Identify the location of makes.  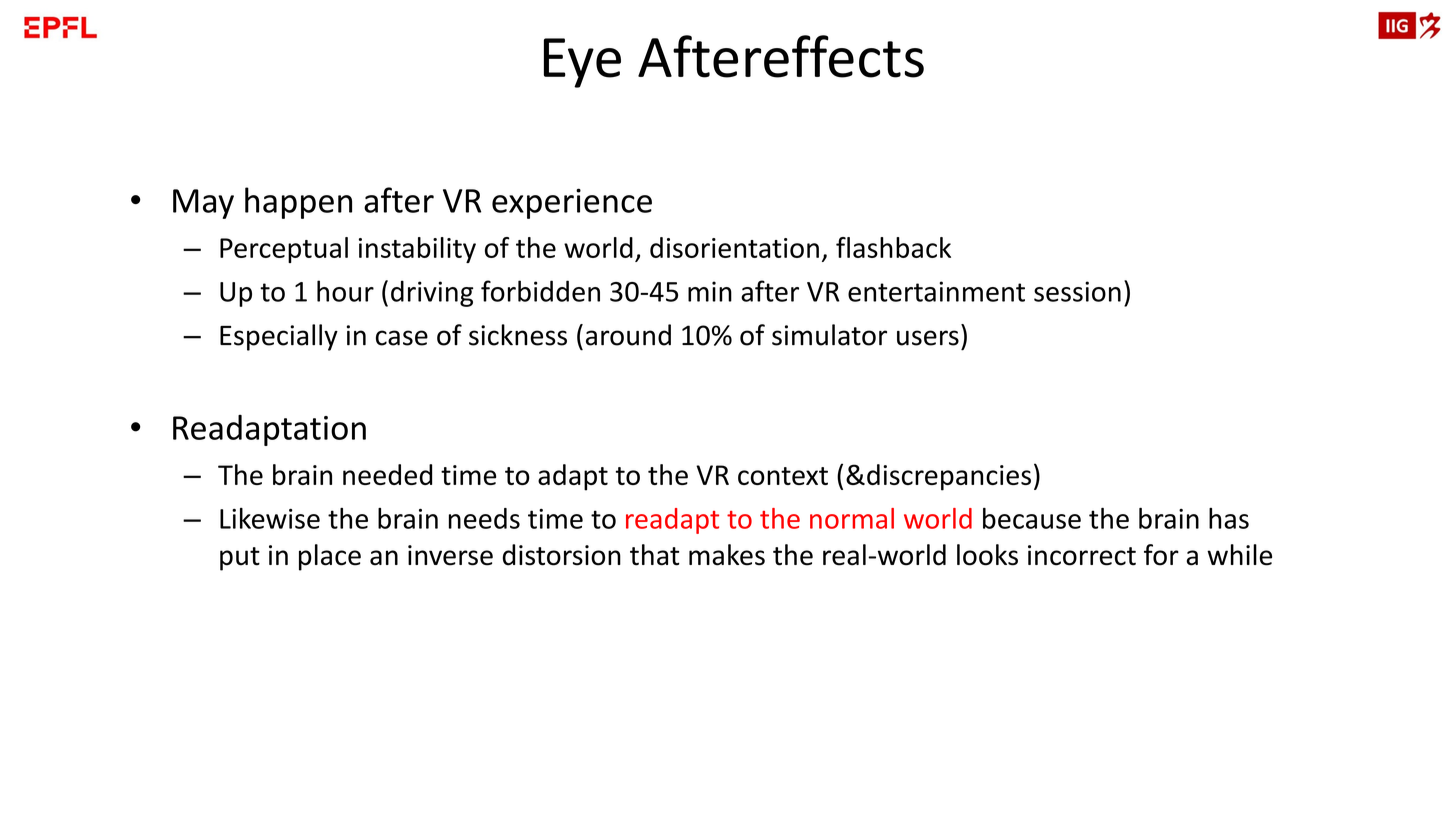
(727, 555).
